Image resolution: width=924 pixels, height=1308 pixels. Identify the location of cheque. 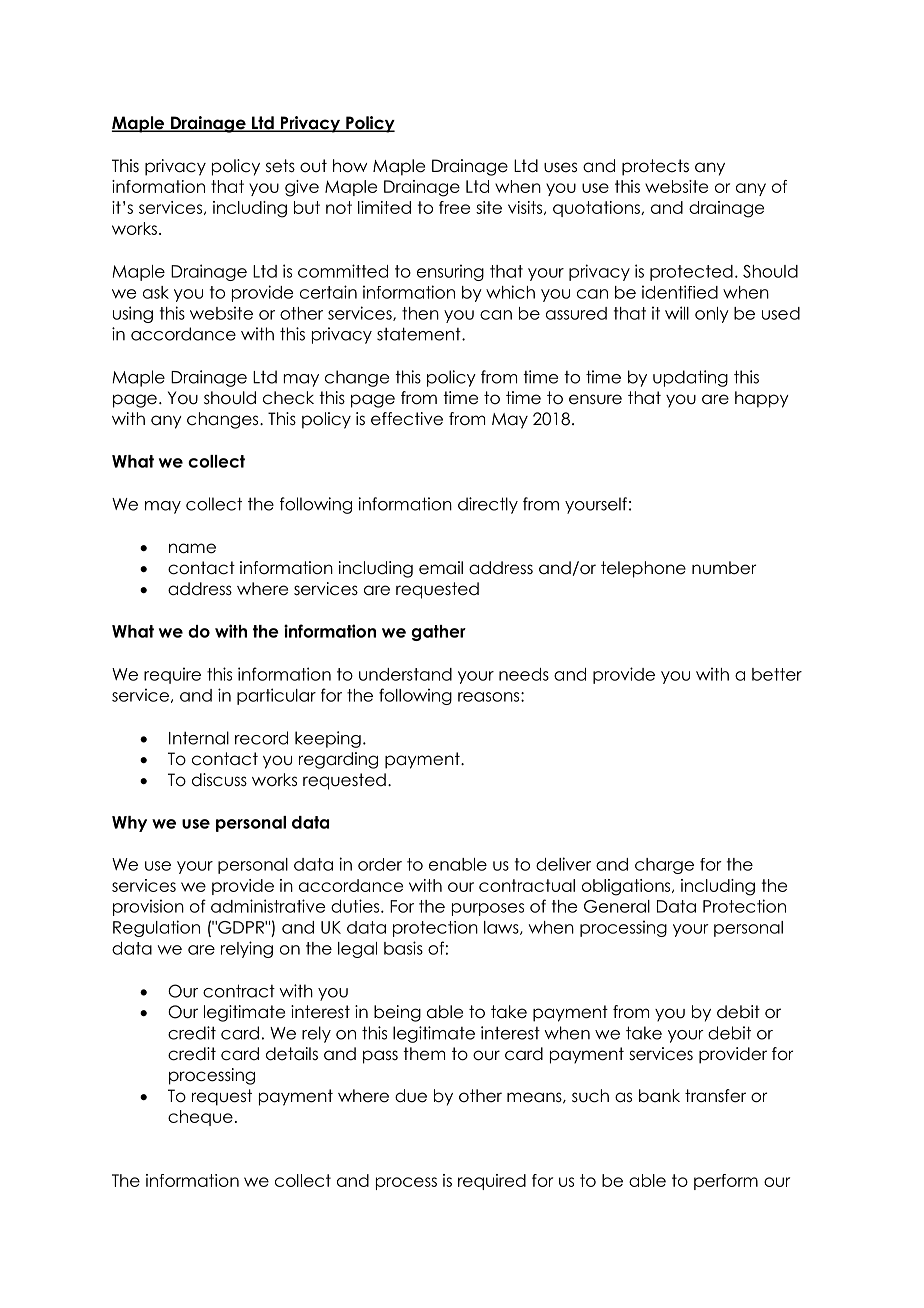
(200, 1118).
